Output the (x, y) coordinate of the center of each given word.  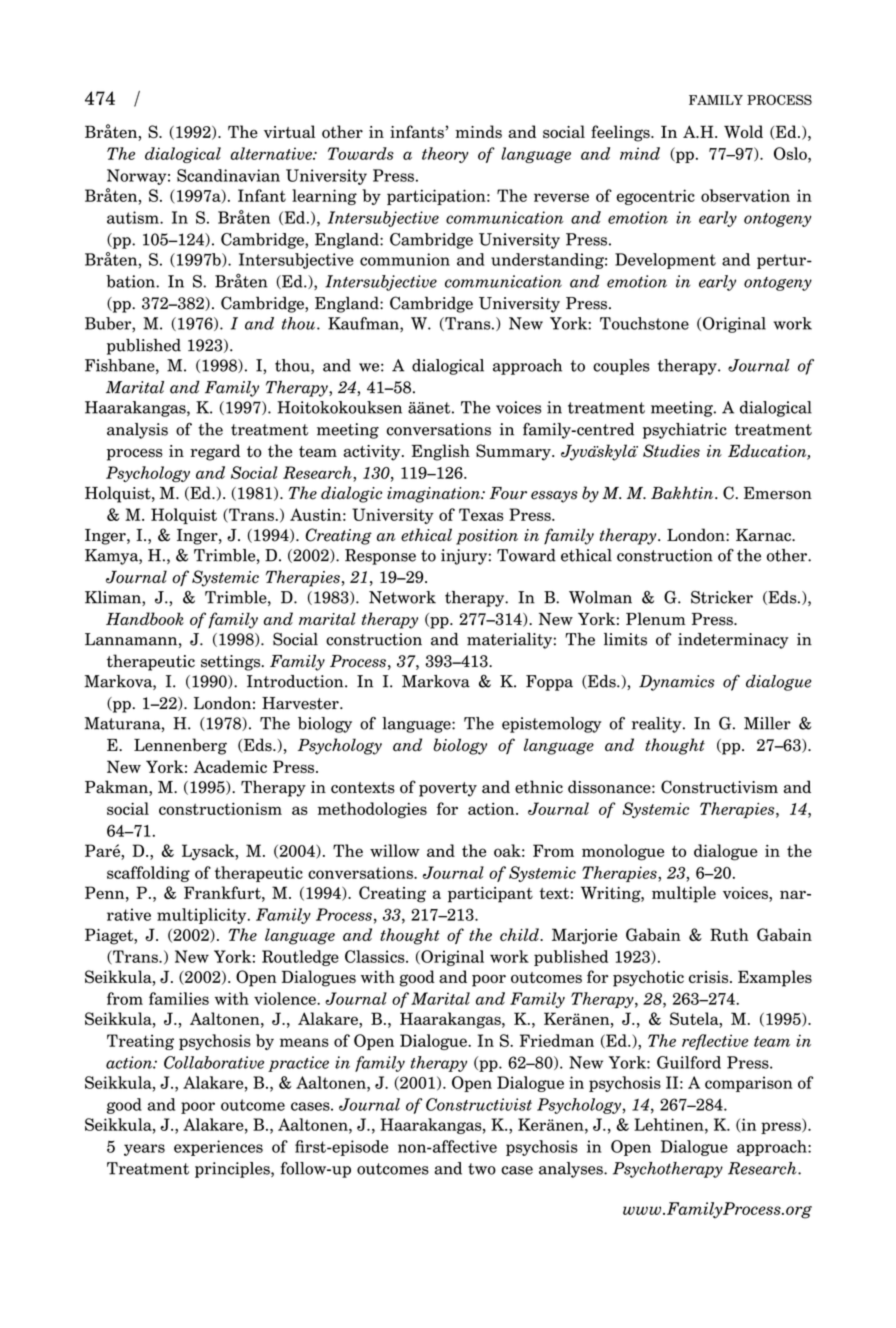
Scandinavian (228, 175)
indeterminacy (733, 641)
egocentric (656, 197)
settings (232, 663)
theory (445, 155)
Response (380, 557)
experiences (218, 1148)
